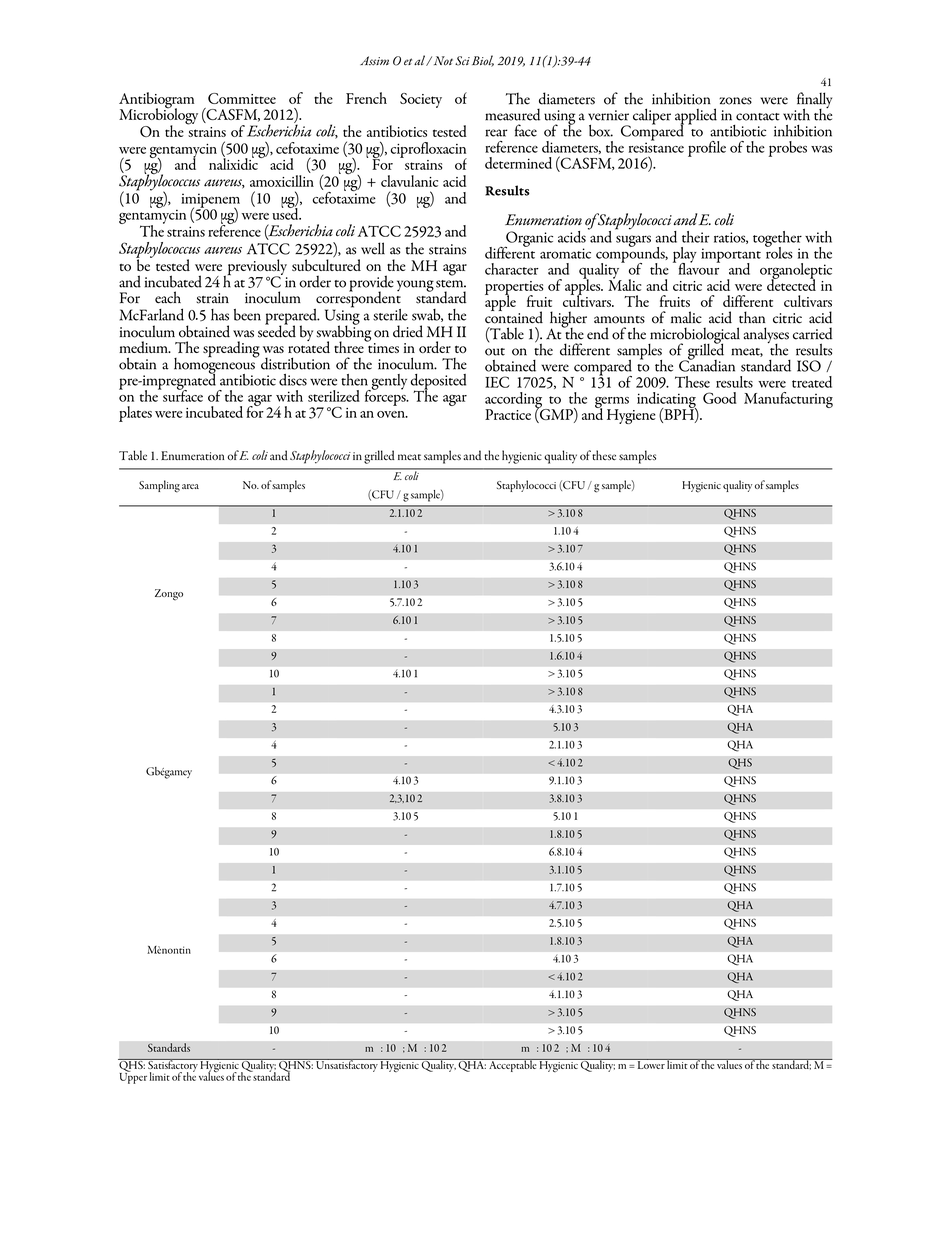 Image resolution: width=952 pixels, height=1233 pixels. Describe the element at coordinates (190, 486) in the screenshot. I see `area` at that location.
